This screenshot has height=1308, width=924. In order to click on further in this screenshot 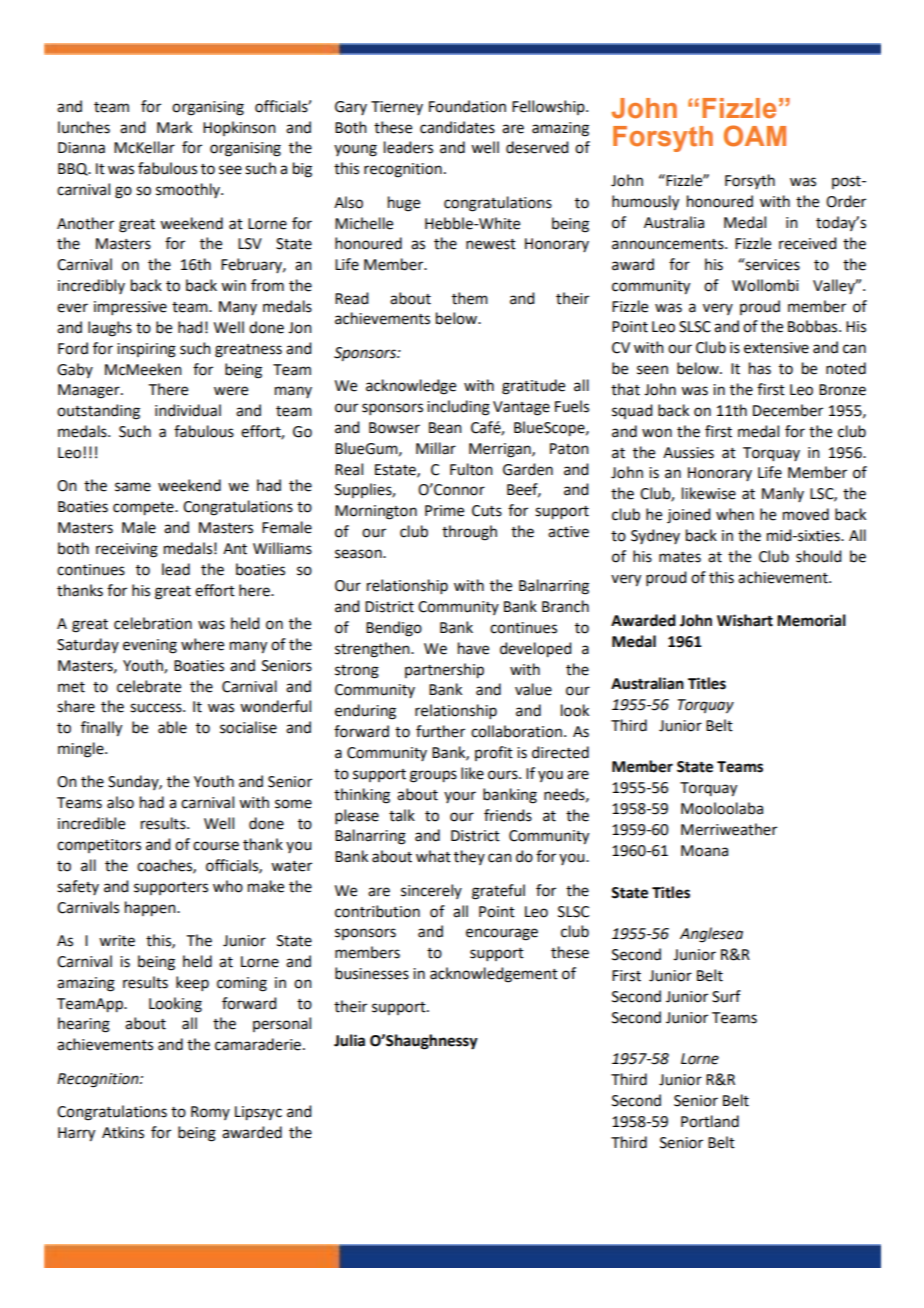, I will do `click(440, 731)`.
